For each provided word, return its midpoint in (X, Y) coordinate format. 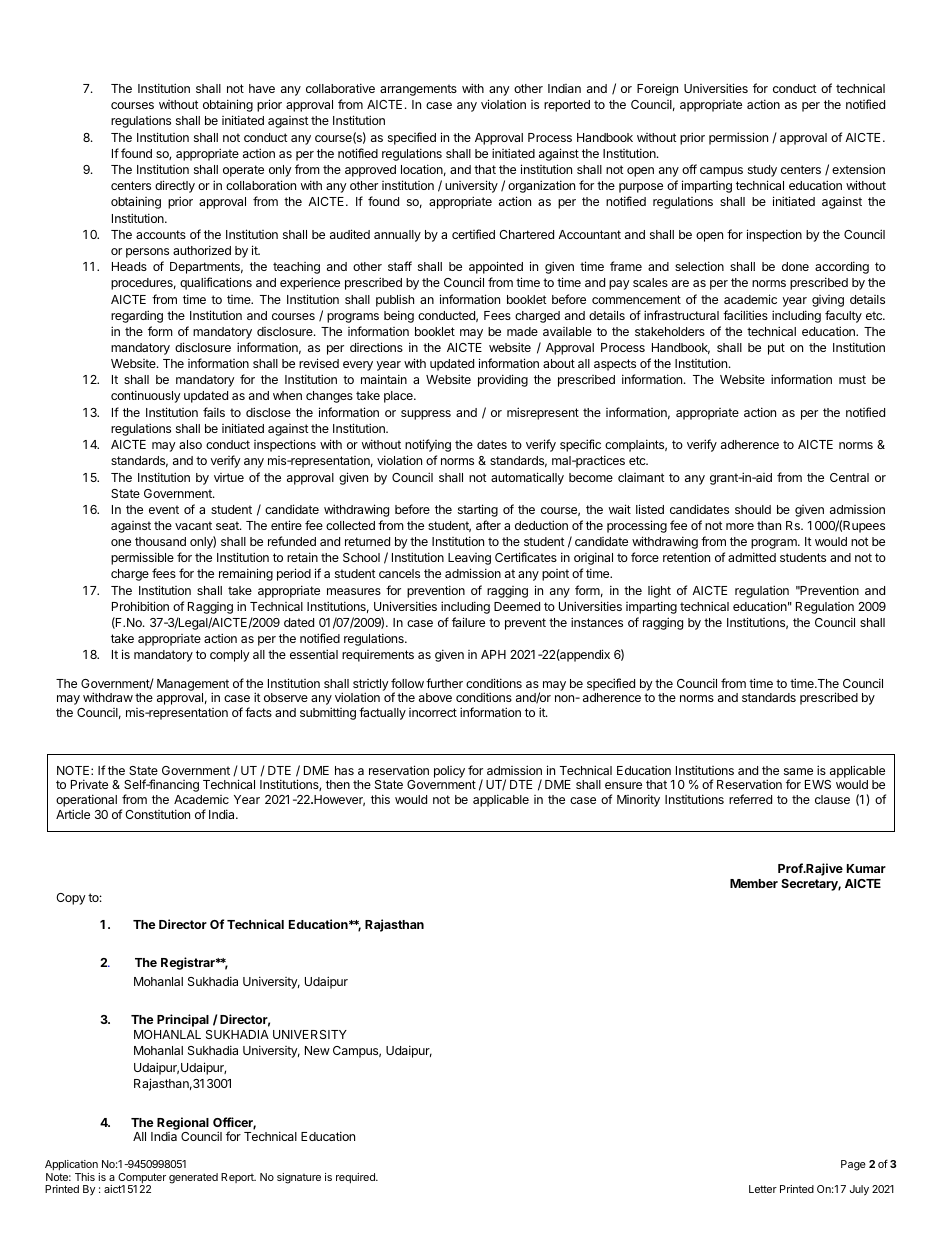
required (356, 1178)
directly (175, 186)
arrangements (418, 90)
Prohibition (140, 606)
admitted (752, 557)
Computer (142, 1179)
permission (738, 138)
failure (468, 622)
